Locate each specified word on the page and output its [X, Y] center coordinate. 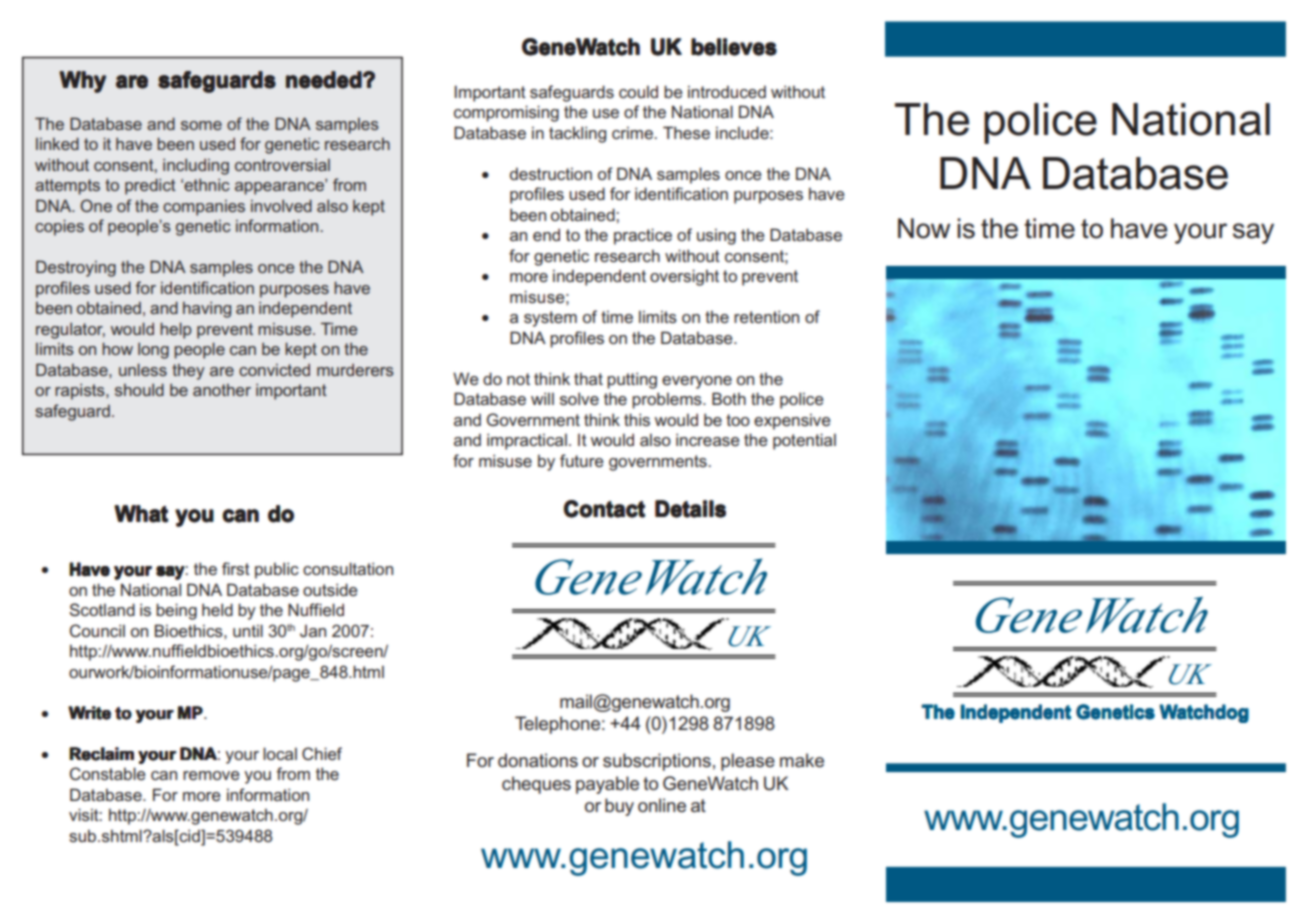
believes [734, 47]
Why [82, 82]
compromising [506, 113]
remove [211, 775]
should [139, 389]
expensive [792, 422]
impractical [527, 441]
